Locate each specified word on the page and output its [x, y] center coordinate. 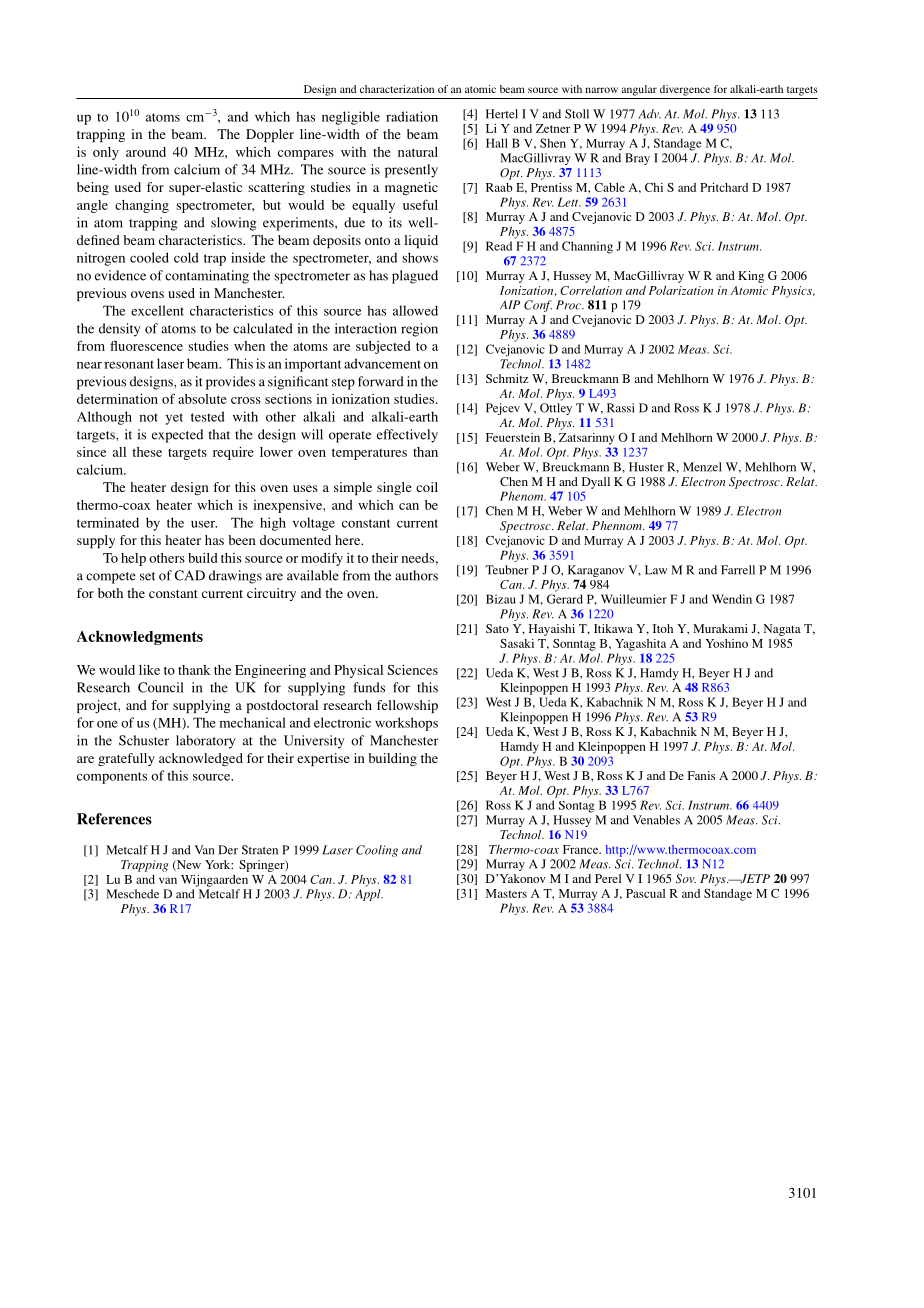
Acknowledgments [140, 638]
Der [228, 850]
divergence [685, 90]
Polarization [681, 290]
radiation [412, 116]
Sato [497, 628]
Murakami [720, 628]
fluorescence [146, 346]
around [146, 152]
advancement [382, 363]
